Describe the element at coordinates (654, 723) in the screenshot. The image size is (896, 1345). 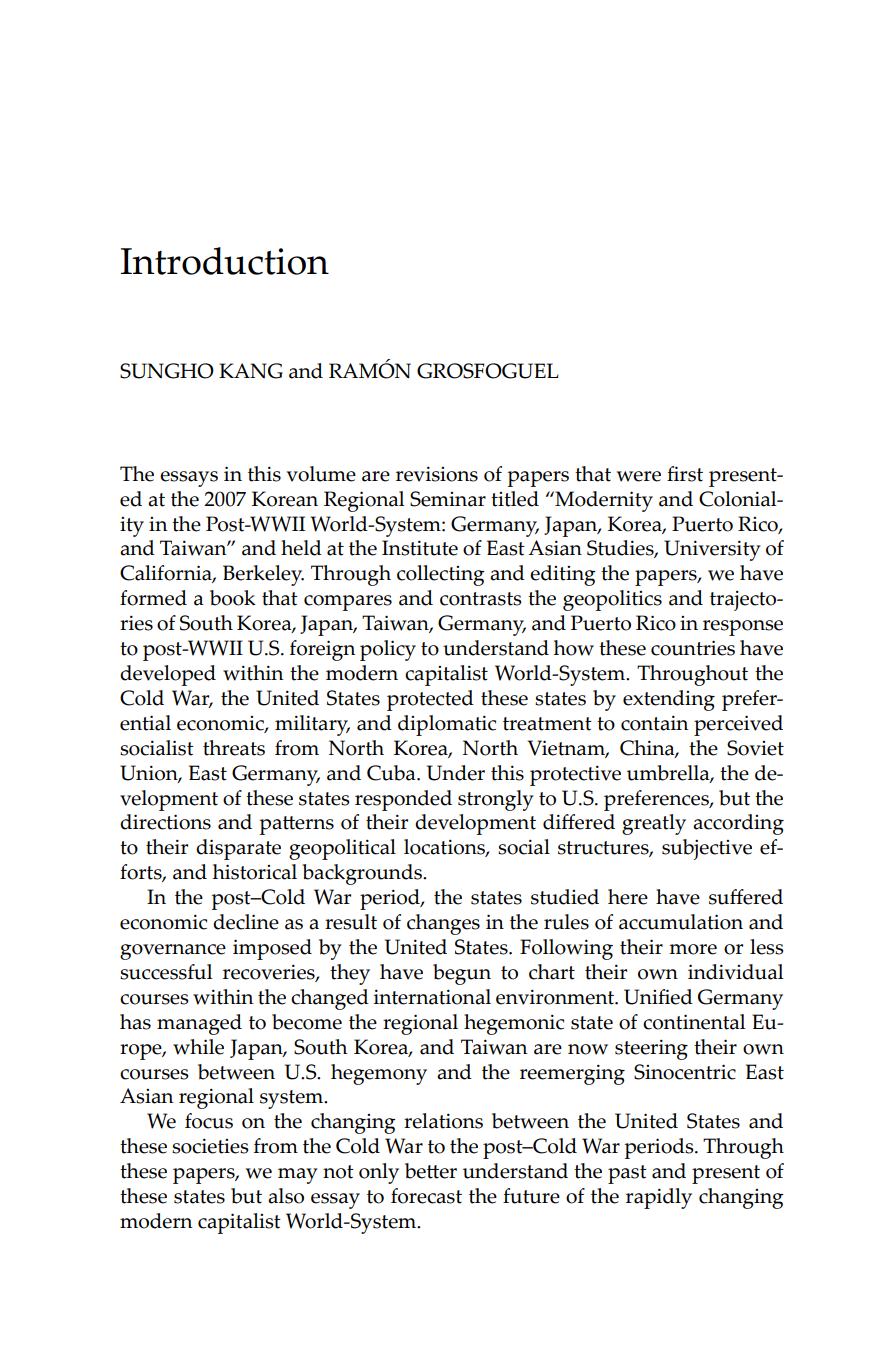
I see `contain` at that location.
